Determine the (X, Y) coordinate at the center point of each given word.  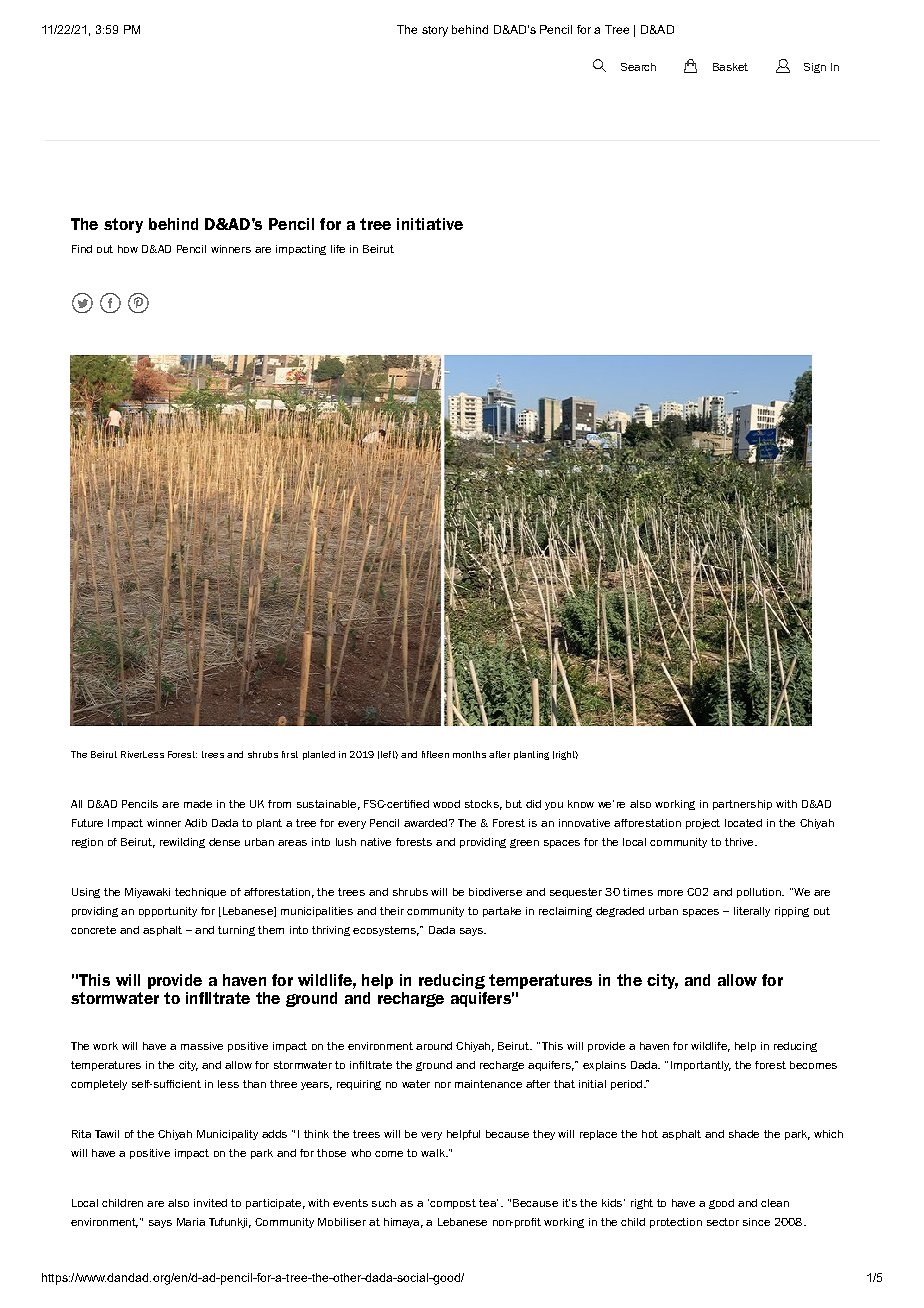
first (290, 754)
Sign (815, 68)
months (469, 754)
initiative (430, 224)
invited (210, 1203)
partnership (742, 805)
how (128, 249)
